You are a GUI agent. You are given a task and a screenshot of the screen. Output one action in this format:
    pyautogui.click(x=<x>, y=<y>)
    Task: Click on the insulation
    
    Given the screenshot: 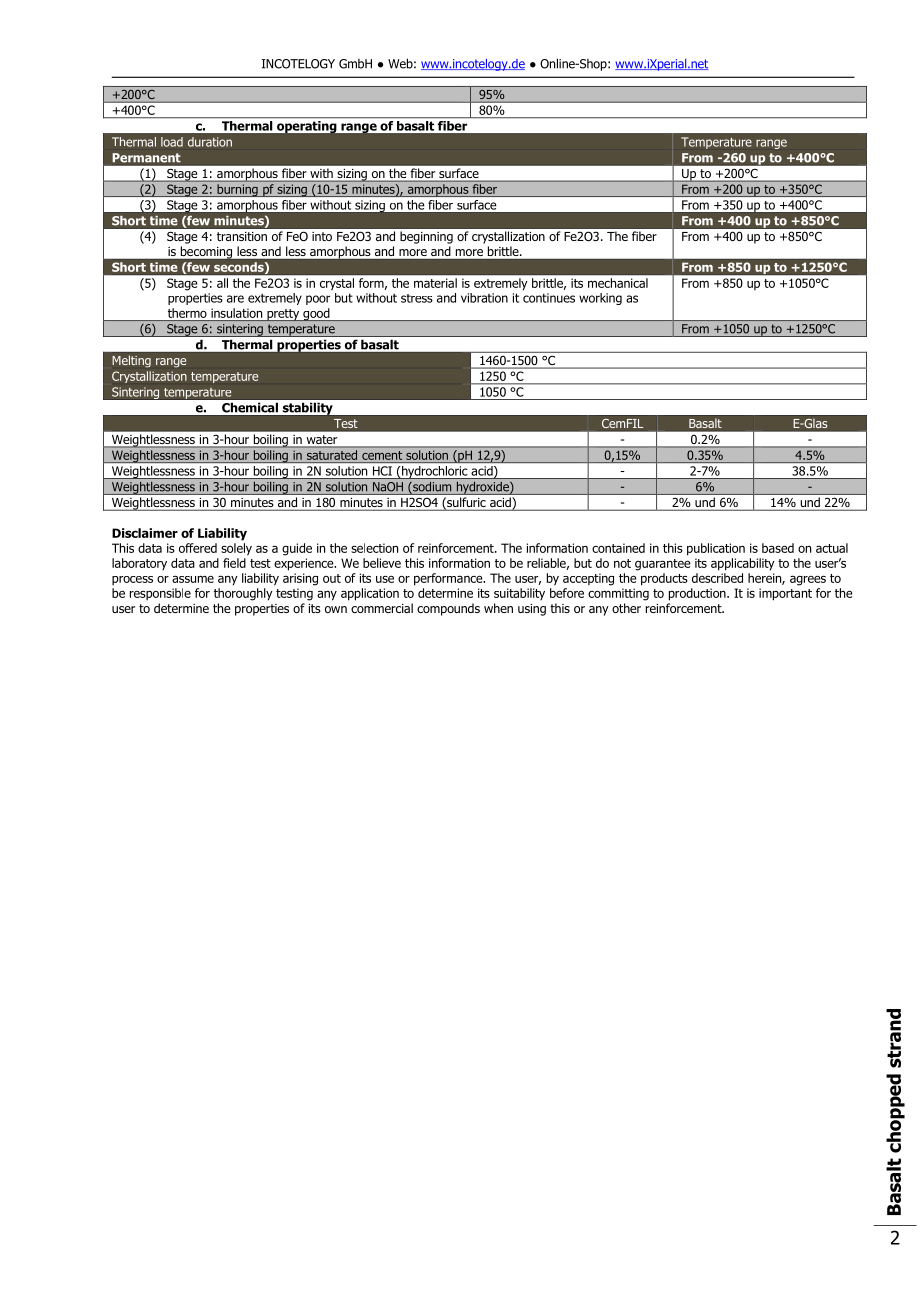 What is the action you would take?
    pyautogui.click(x=236, y=313)
